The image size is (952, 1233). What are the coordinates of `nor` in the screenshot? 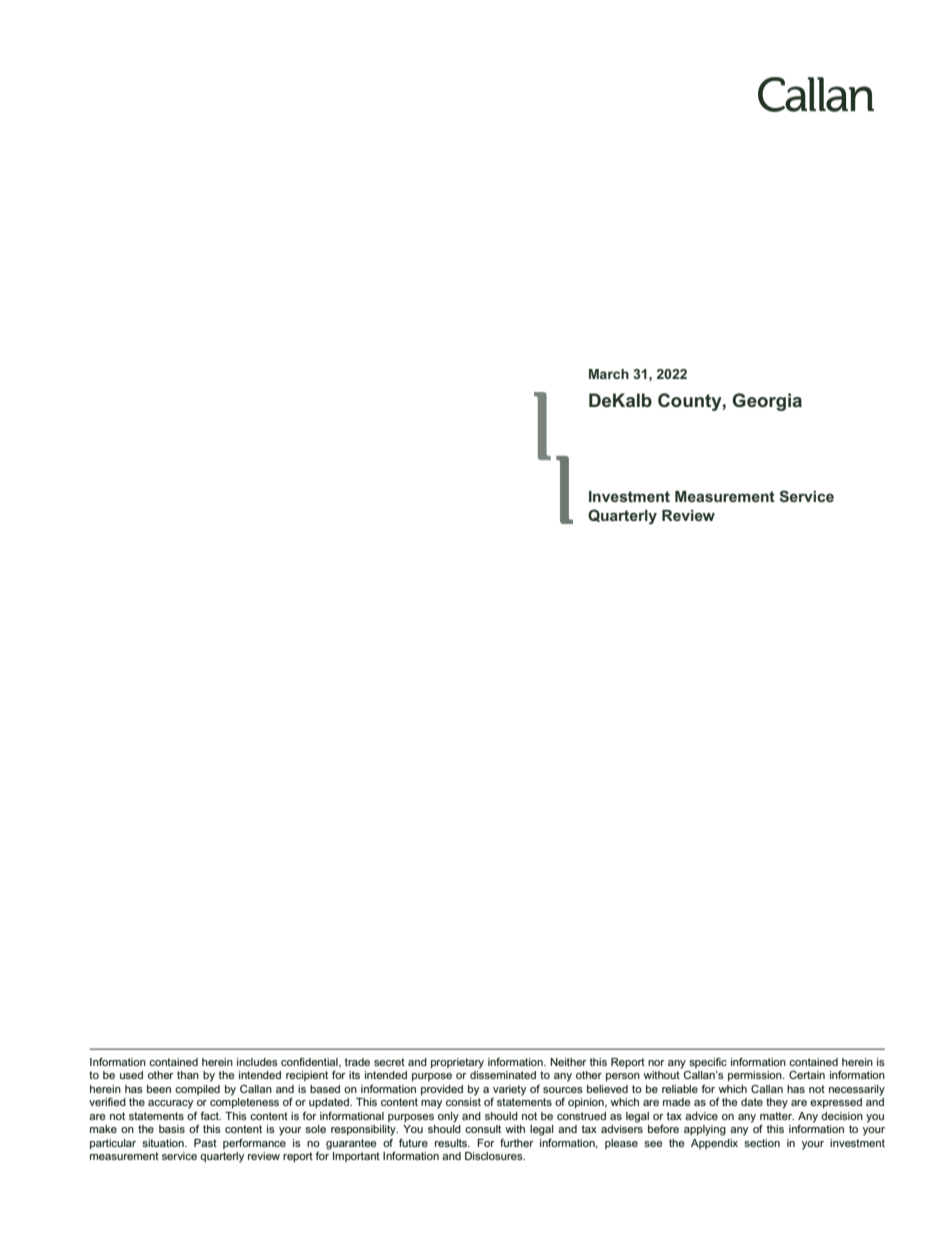 It's located at (656, 1063).
